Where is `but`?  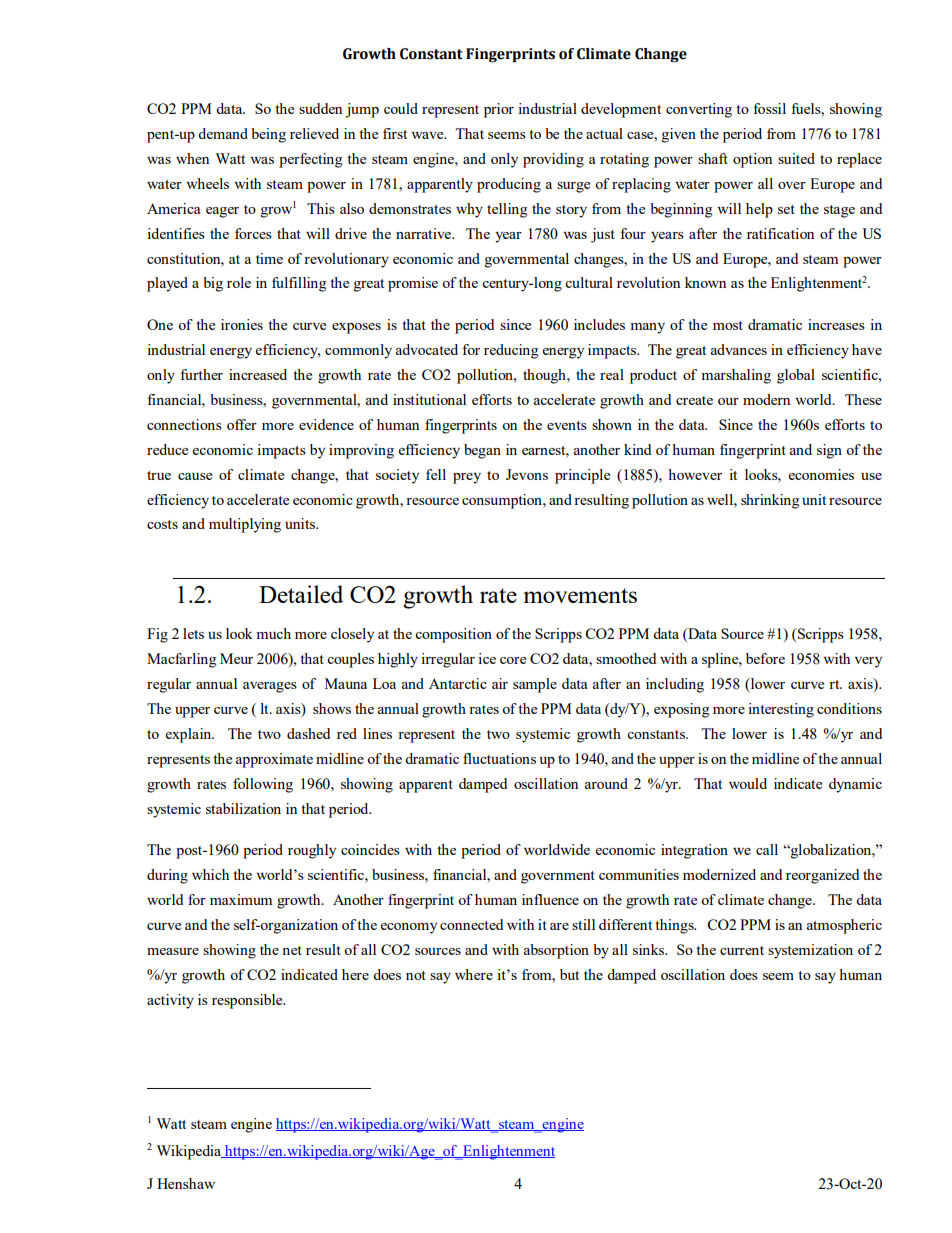 but is located at coordinates (569, 974).
